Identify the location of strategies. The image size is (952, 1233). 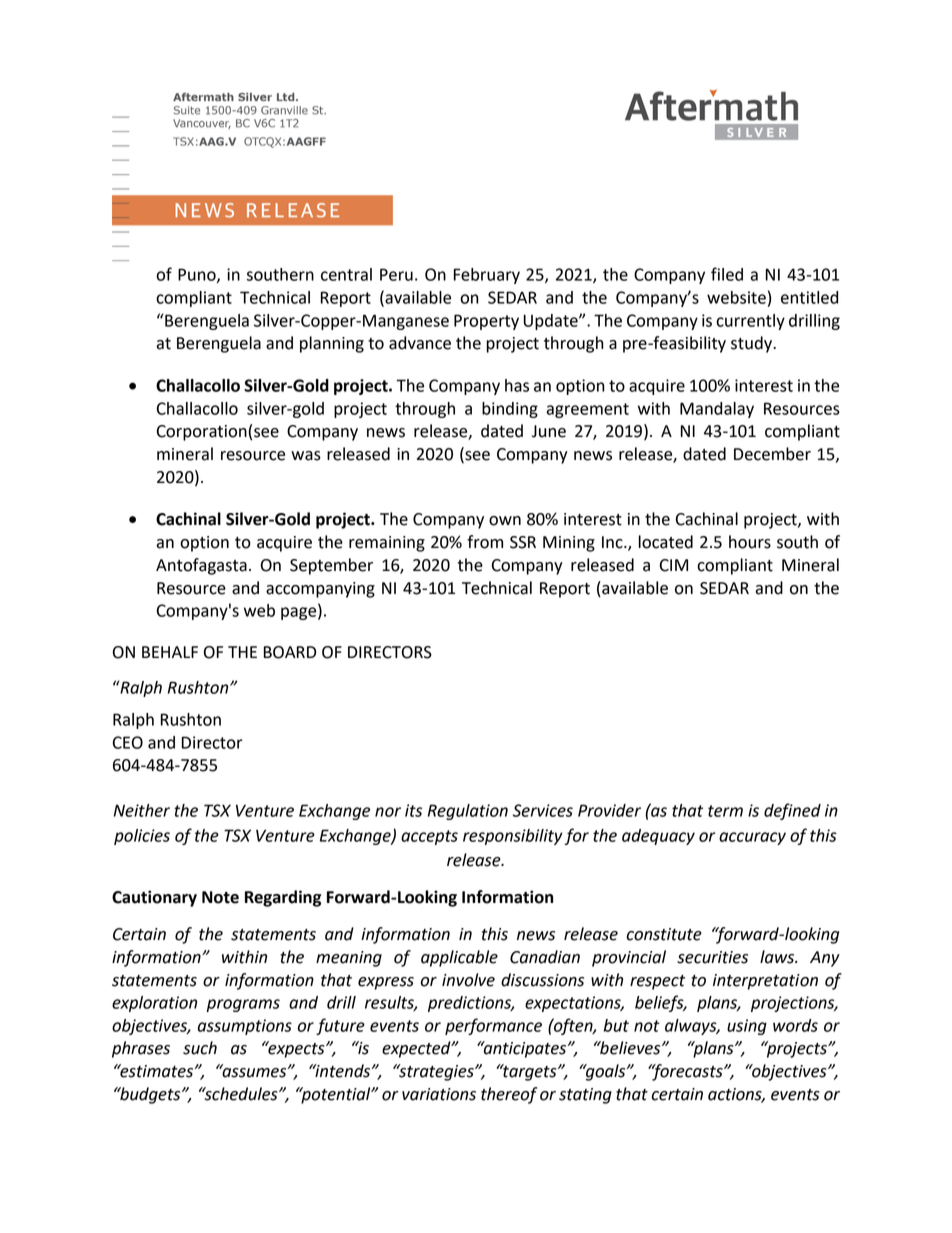
(436, 1072).
